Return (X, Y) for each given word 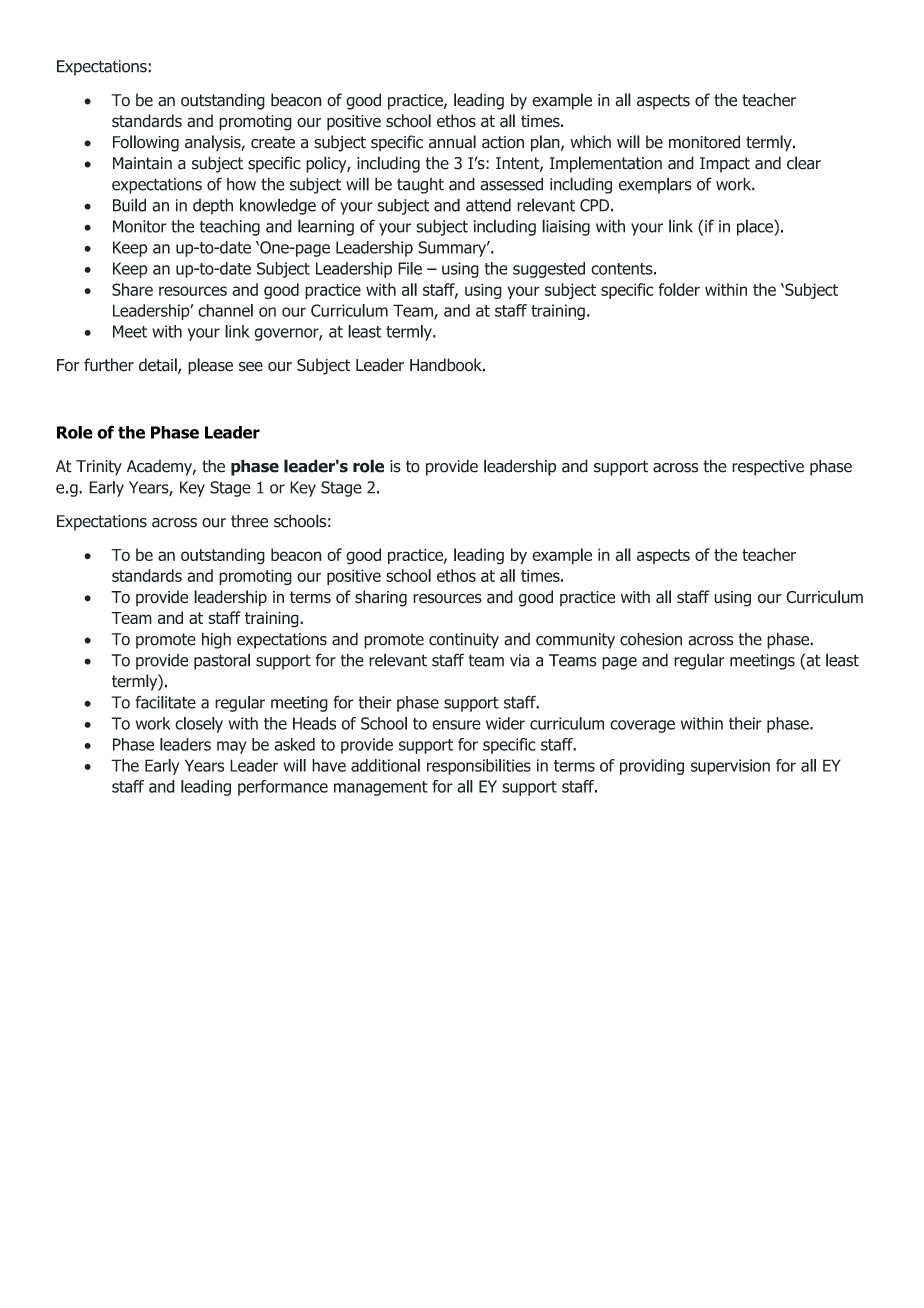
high (216, 640)
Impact (725, 165)
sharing (381, 598)
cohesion (651, 639)
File (410, 268)
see (251, 366)
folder (679, 289)
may (232, 747)
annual (452, 142)
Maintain (142, 163)
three (249, 521)
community (575, 641)
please (210, 366)
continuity (464, 641)
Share (132, 289)
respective (768, 468)
